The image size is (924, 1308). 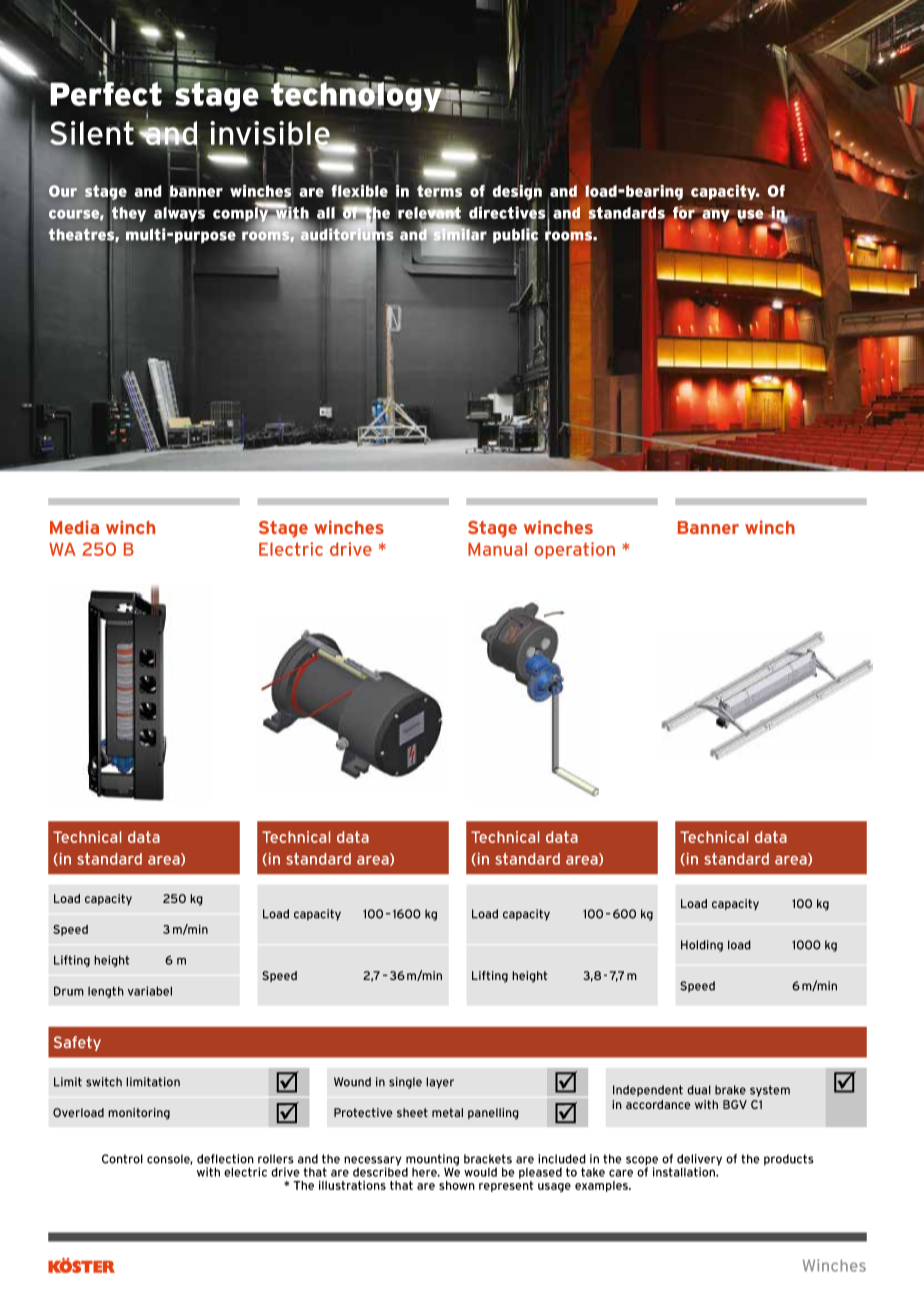 What do you see at coordinates (106, 92) in the screenshot?
I see `Perfect` at bounding box center [106, 92].
